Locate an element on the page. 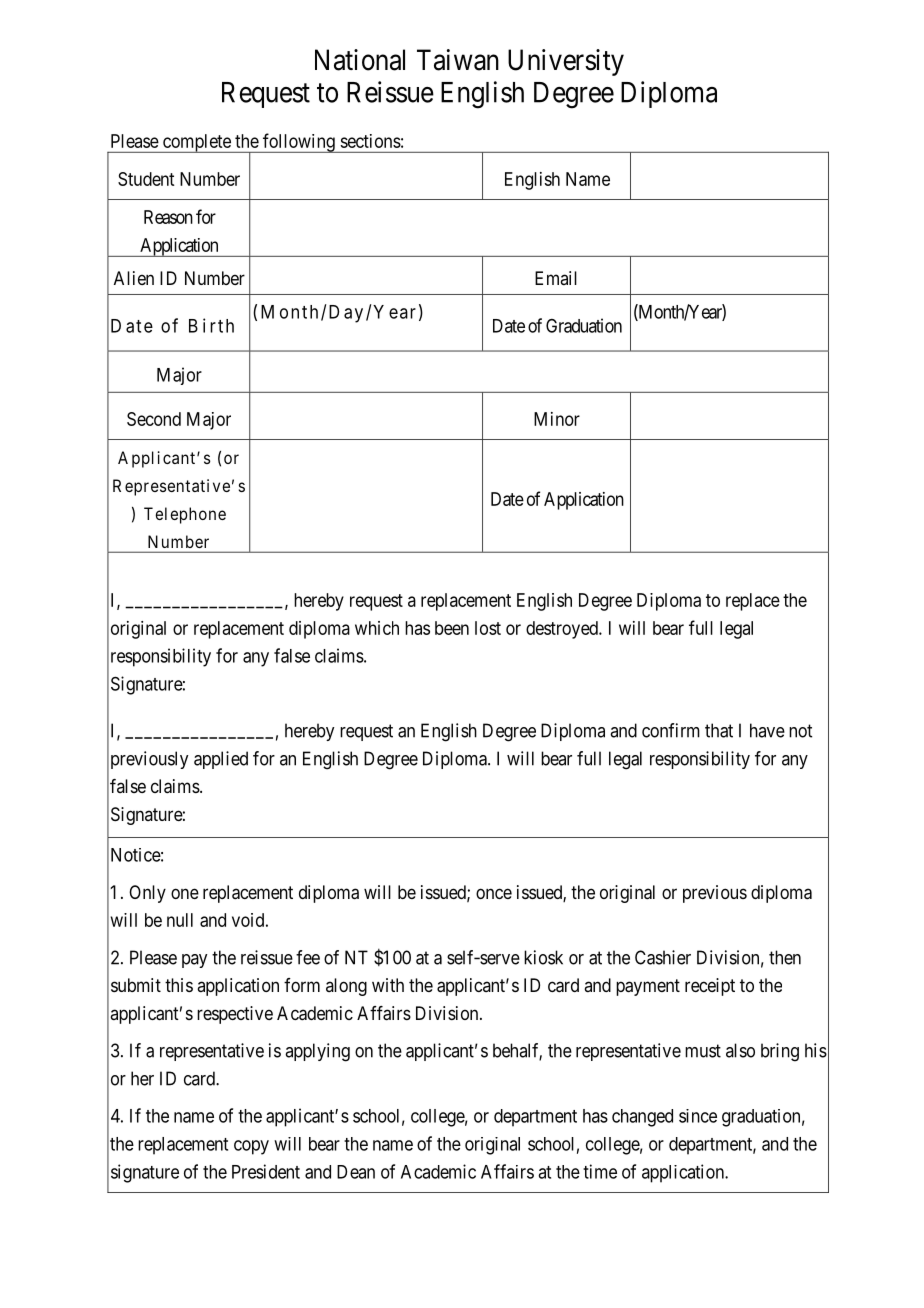  null is located at coordinates (180, 920).
